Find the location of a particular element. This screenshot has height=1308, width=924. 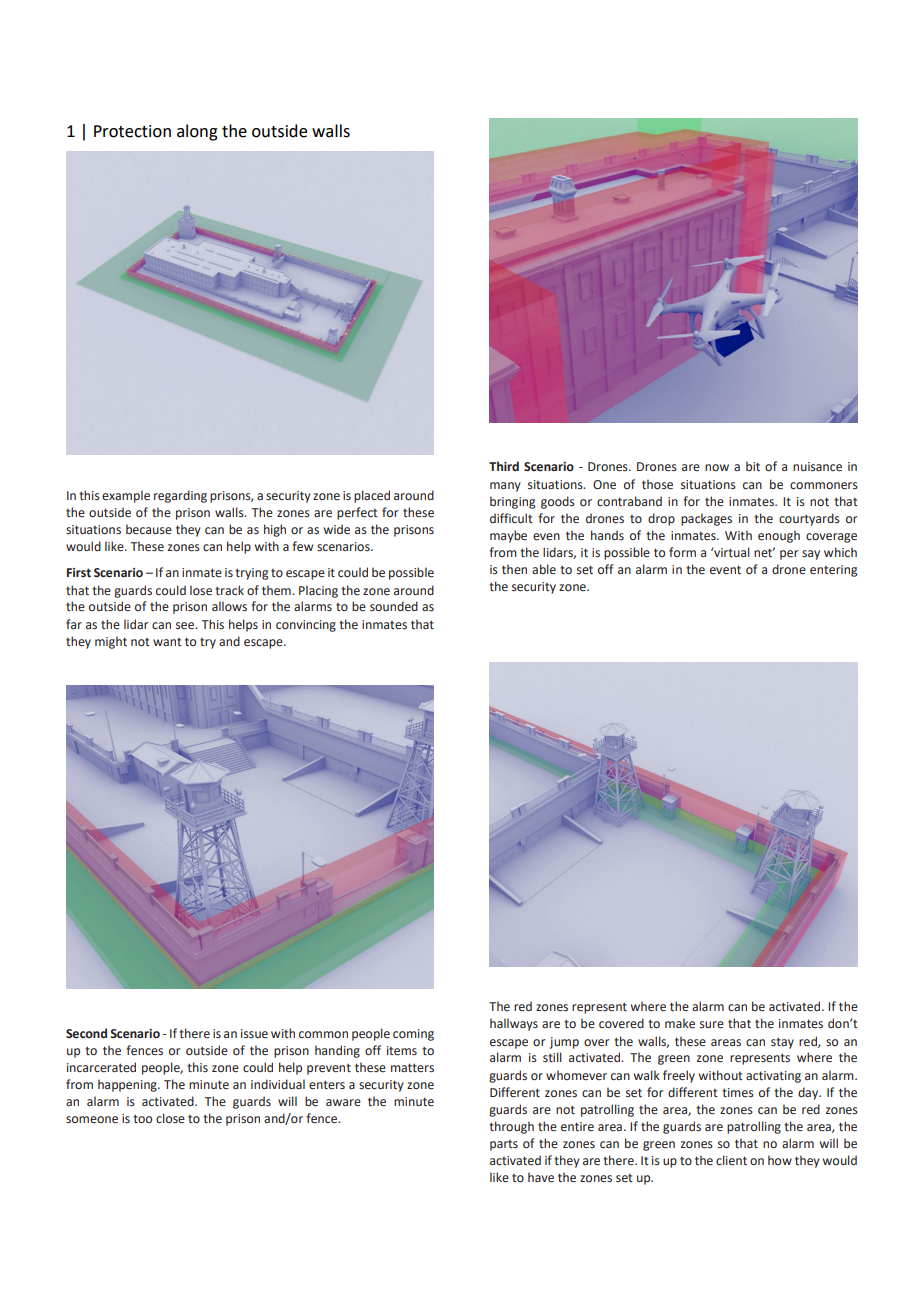

too is located at coordinates (142, 1119).
